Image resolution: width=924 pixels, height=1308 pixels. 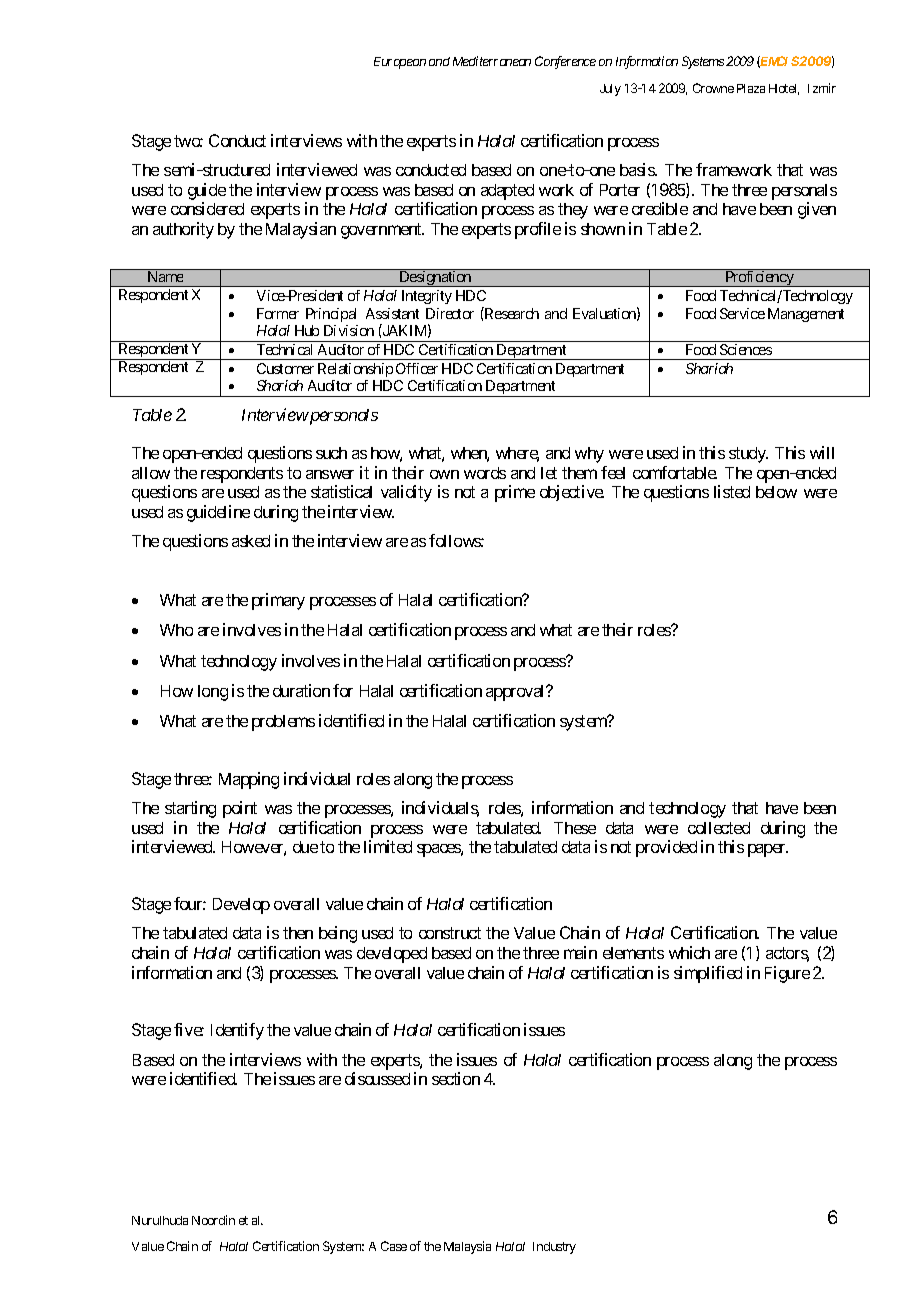 I want to click on These, so click(x=575, y=828).
